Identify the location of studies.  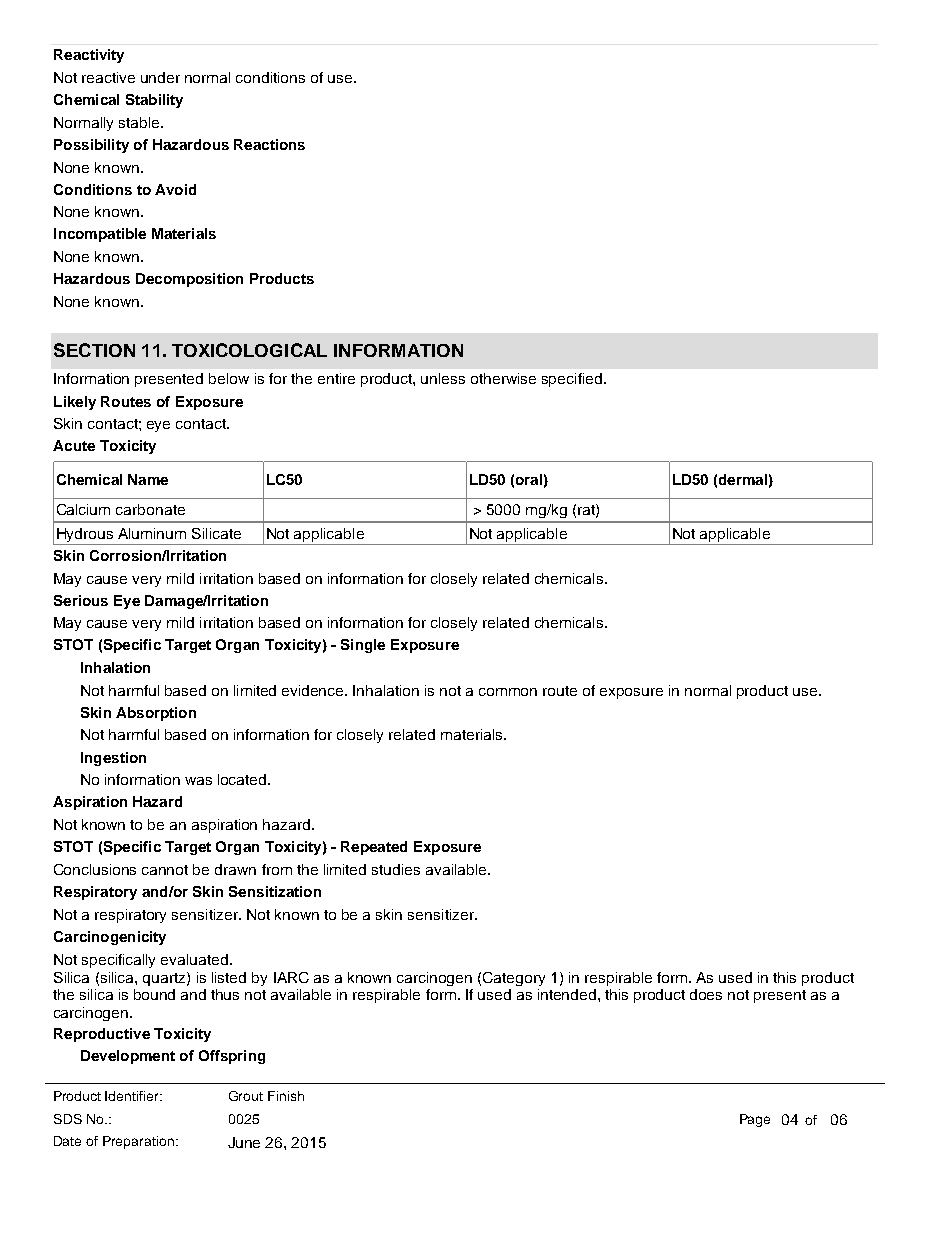
(396, 869).
